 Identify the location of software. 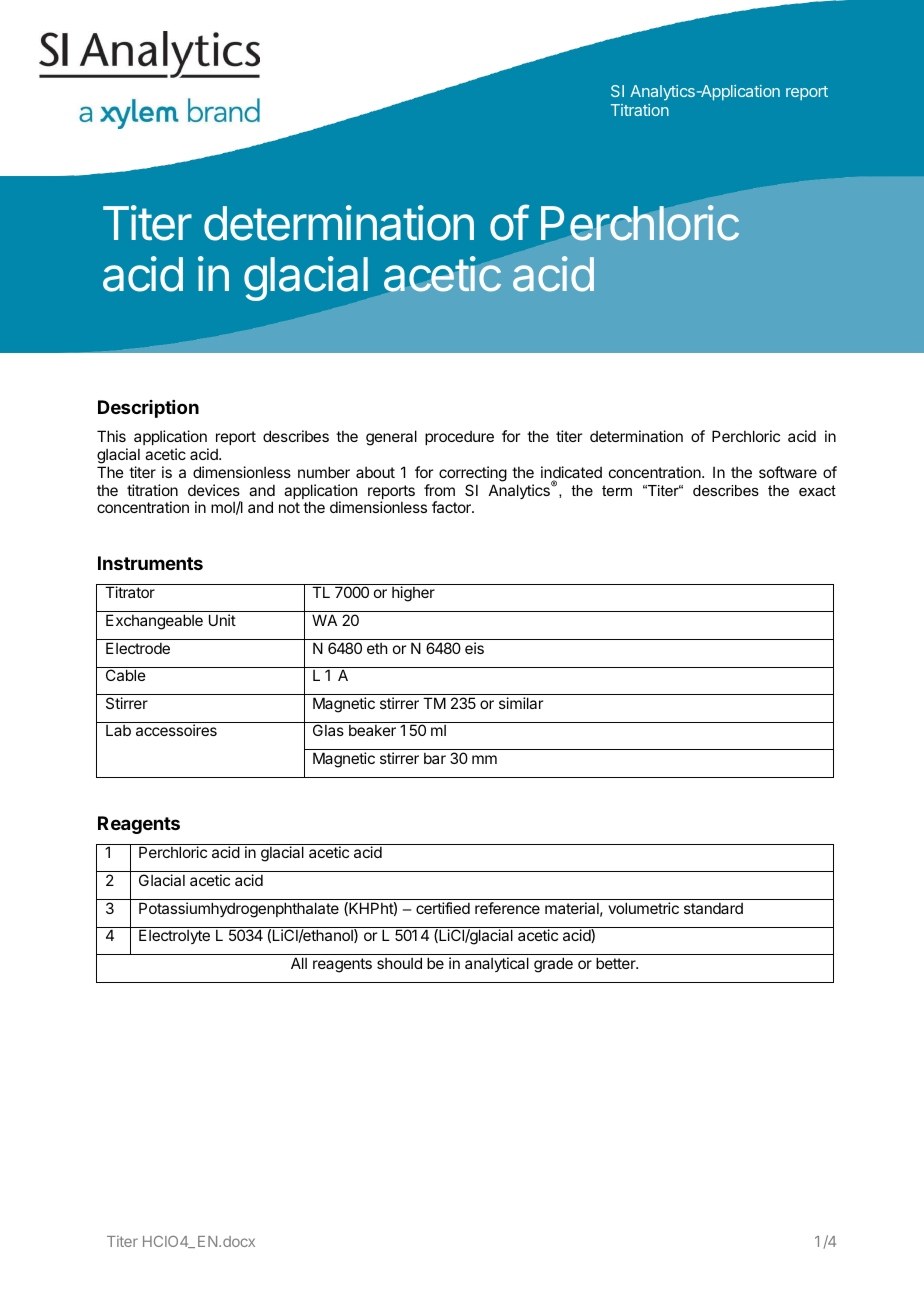
(788, 472).
